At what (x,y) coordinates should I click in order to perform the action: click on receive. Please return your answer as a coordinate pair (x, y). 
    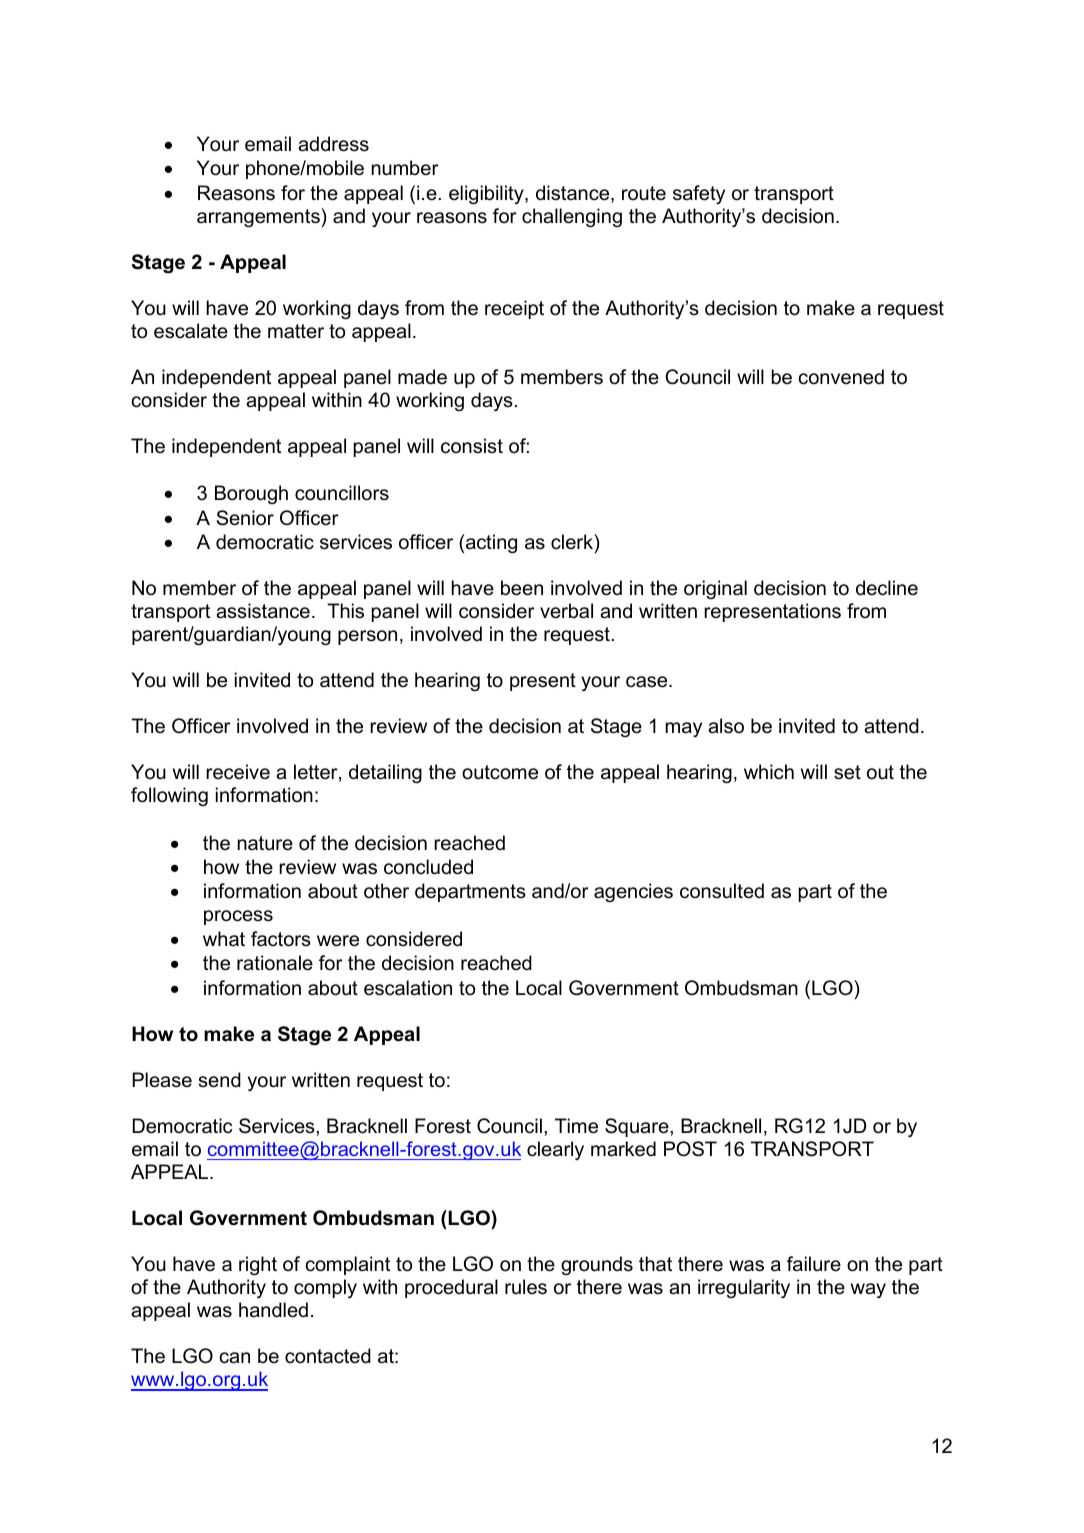
    Looking at the image, I should click on (238, 772).
